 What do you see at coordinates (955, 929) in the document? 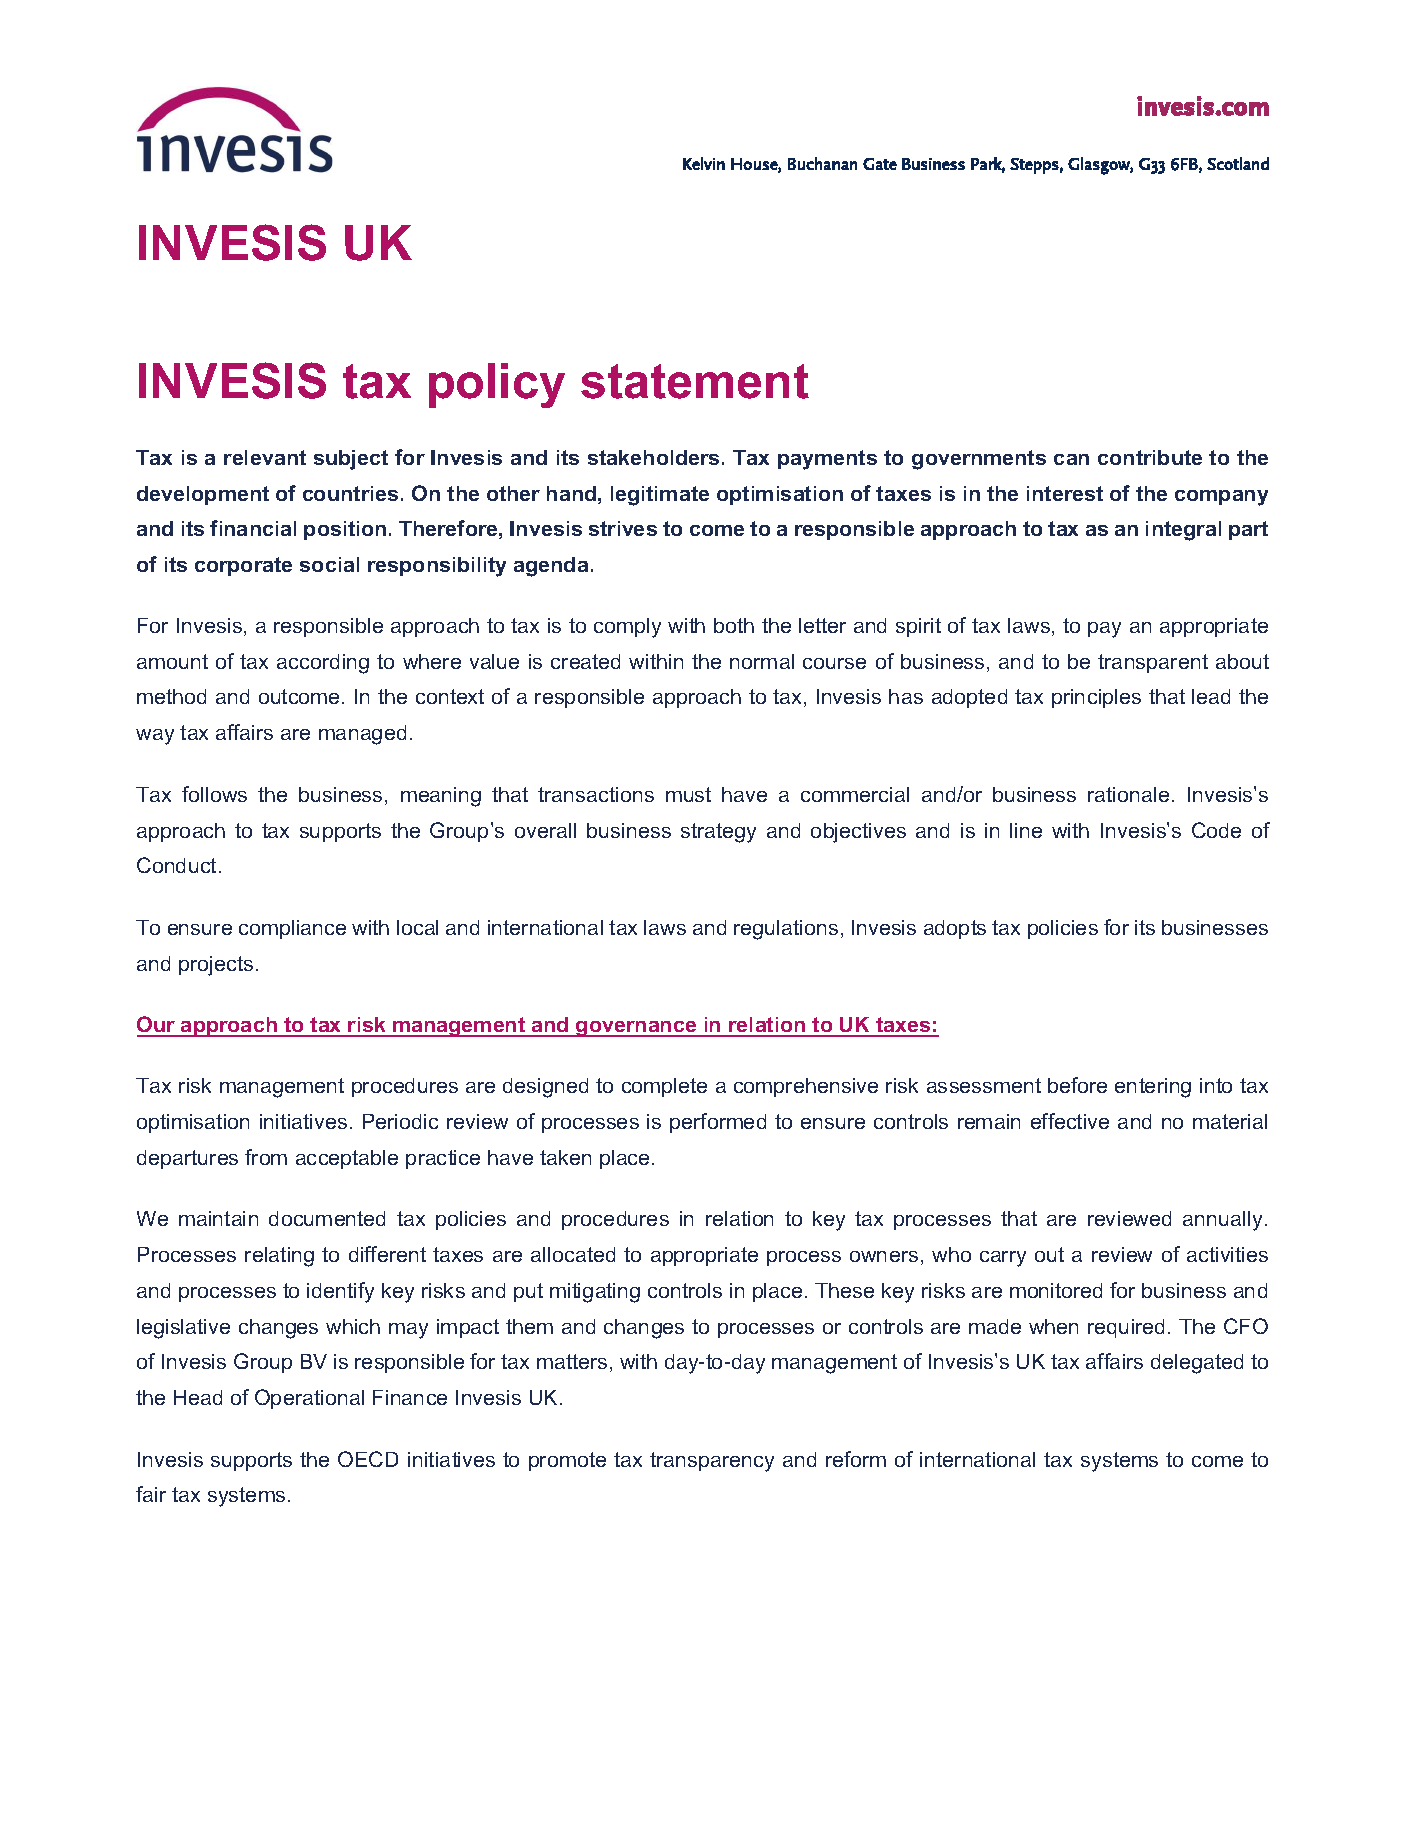
I see `adopts` at bounding box center [955, 929].
